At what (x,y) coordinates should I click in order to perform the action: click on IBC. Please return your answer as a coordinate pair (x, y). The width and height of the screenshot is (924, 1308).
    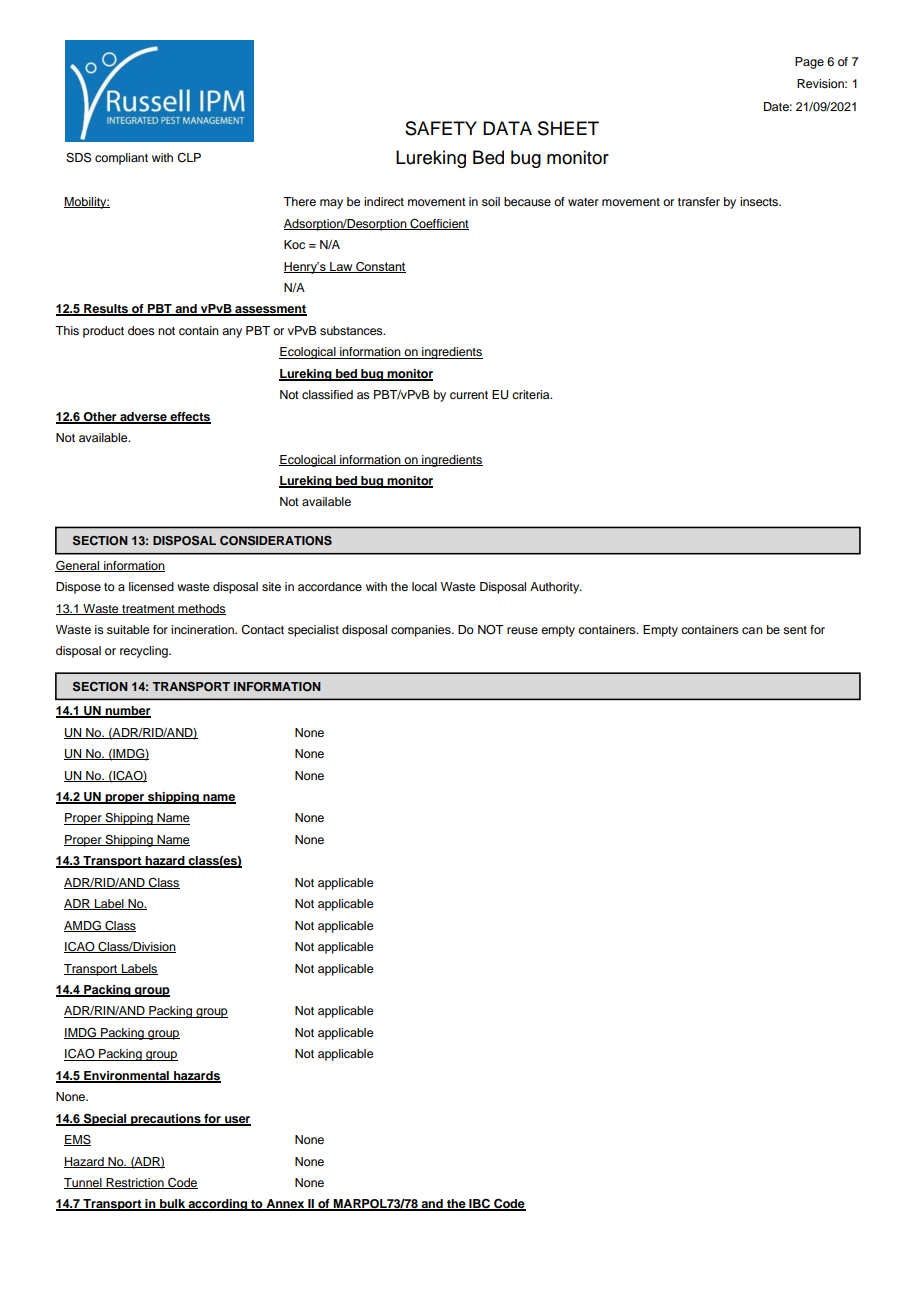
    Looking at the image, I should click on (479, 1205).
